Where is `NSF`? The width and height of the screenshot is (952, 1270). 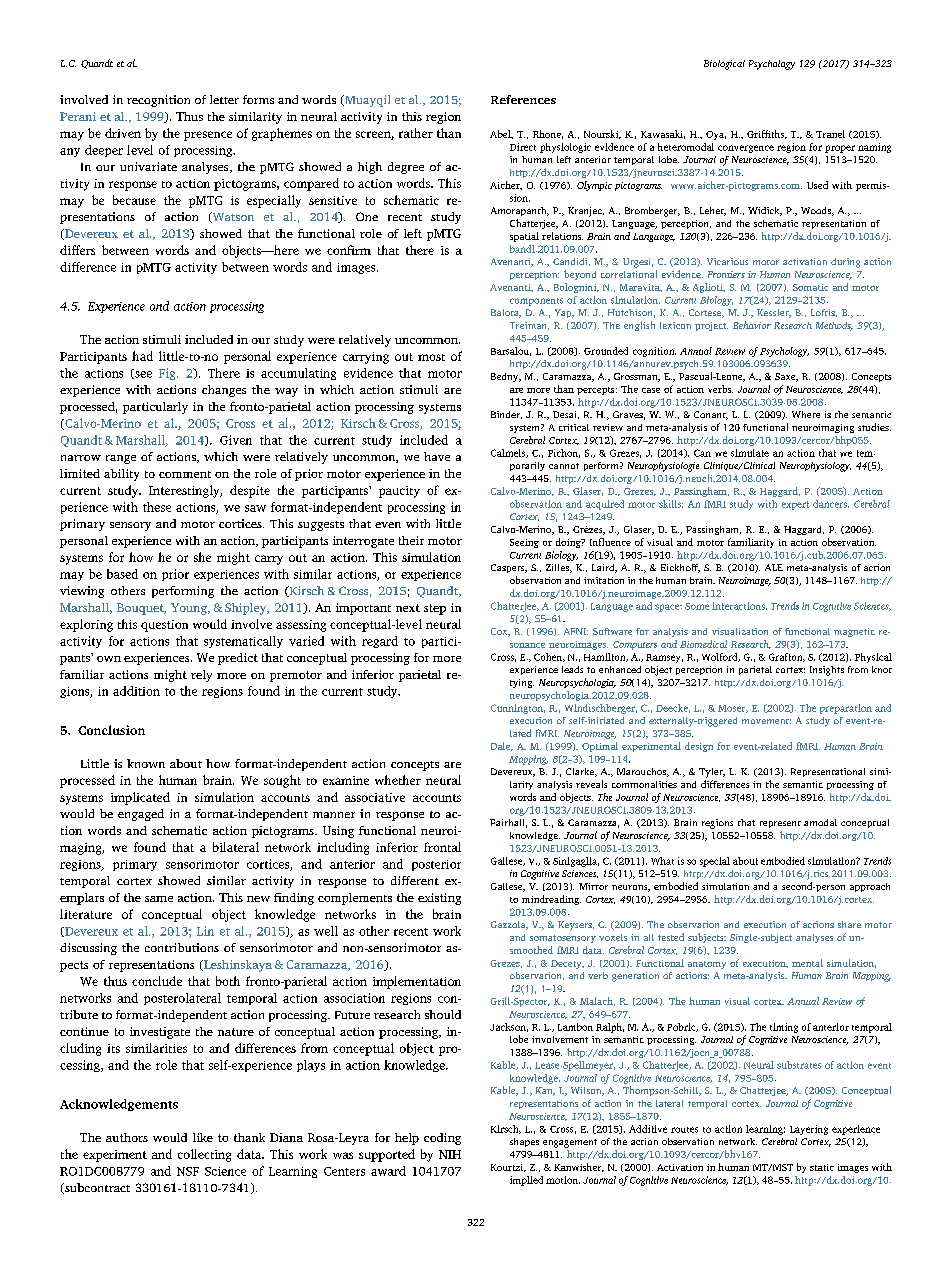 NSF is located at coordinates (188, 1171).
